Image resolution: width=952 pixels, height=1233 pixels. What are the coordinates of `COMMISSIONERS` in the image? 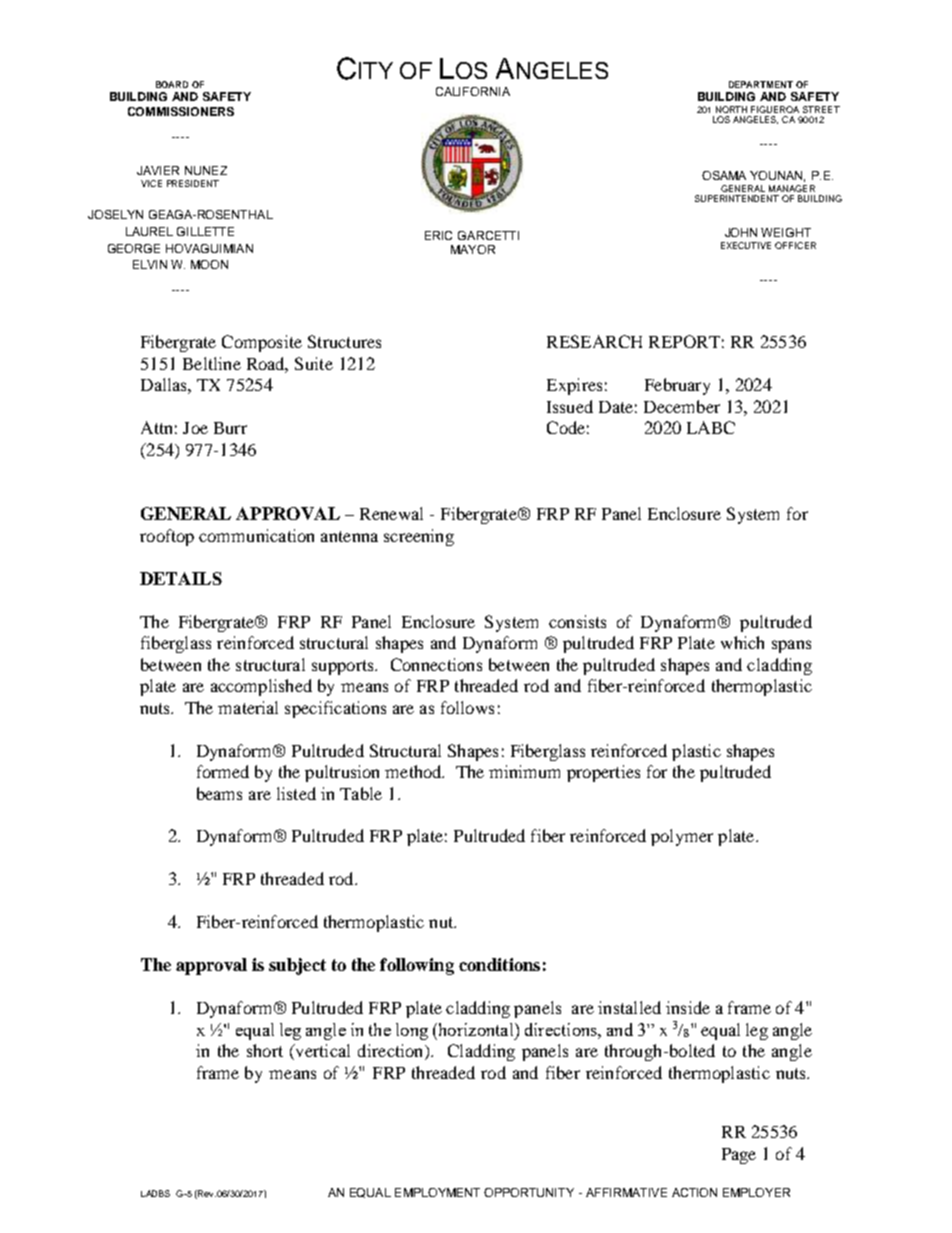 It's located at (181, 111).
